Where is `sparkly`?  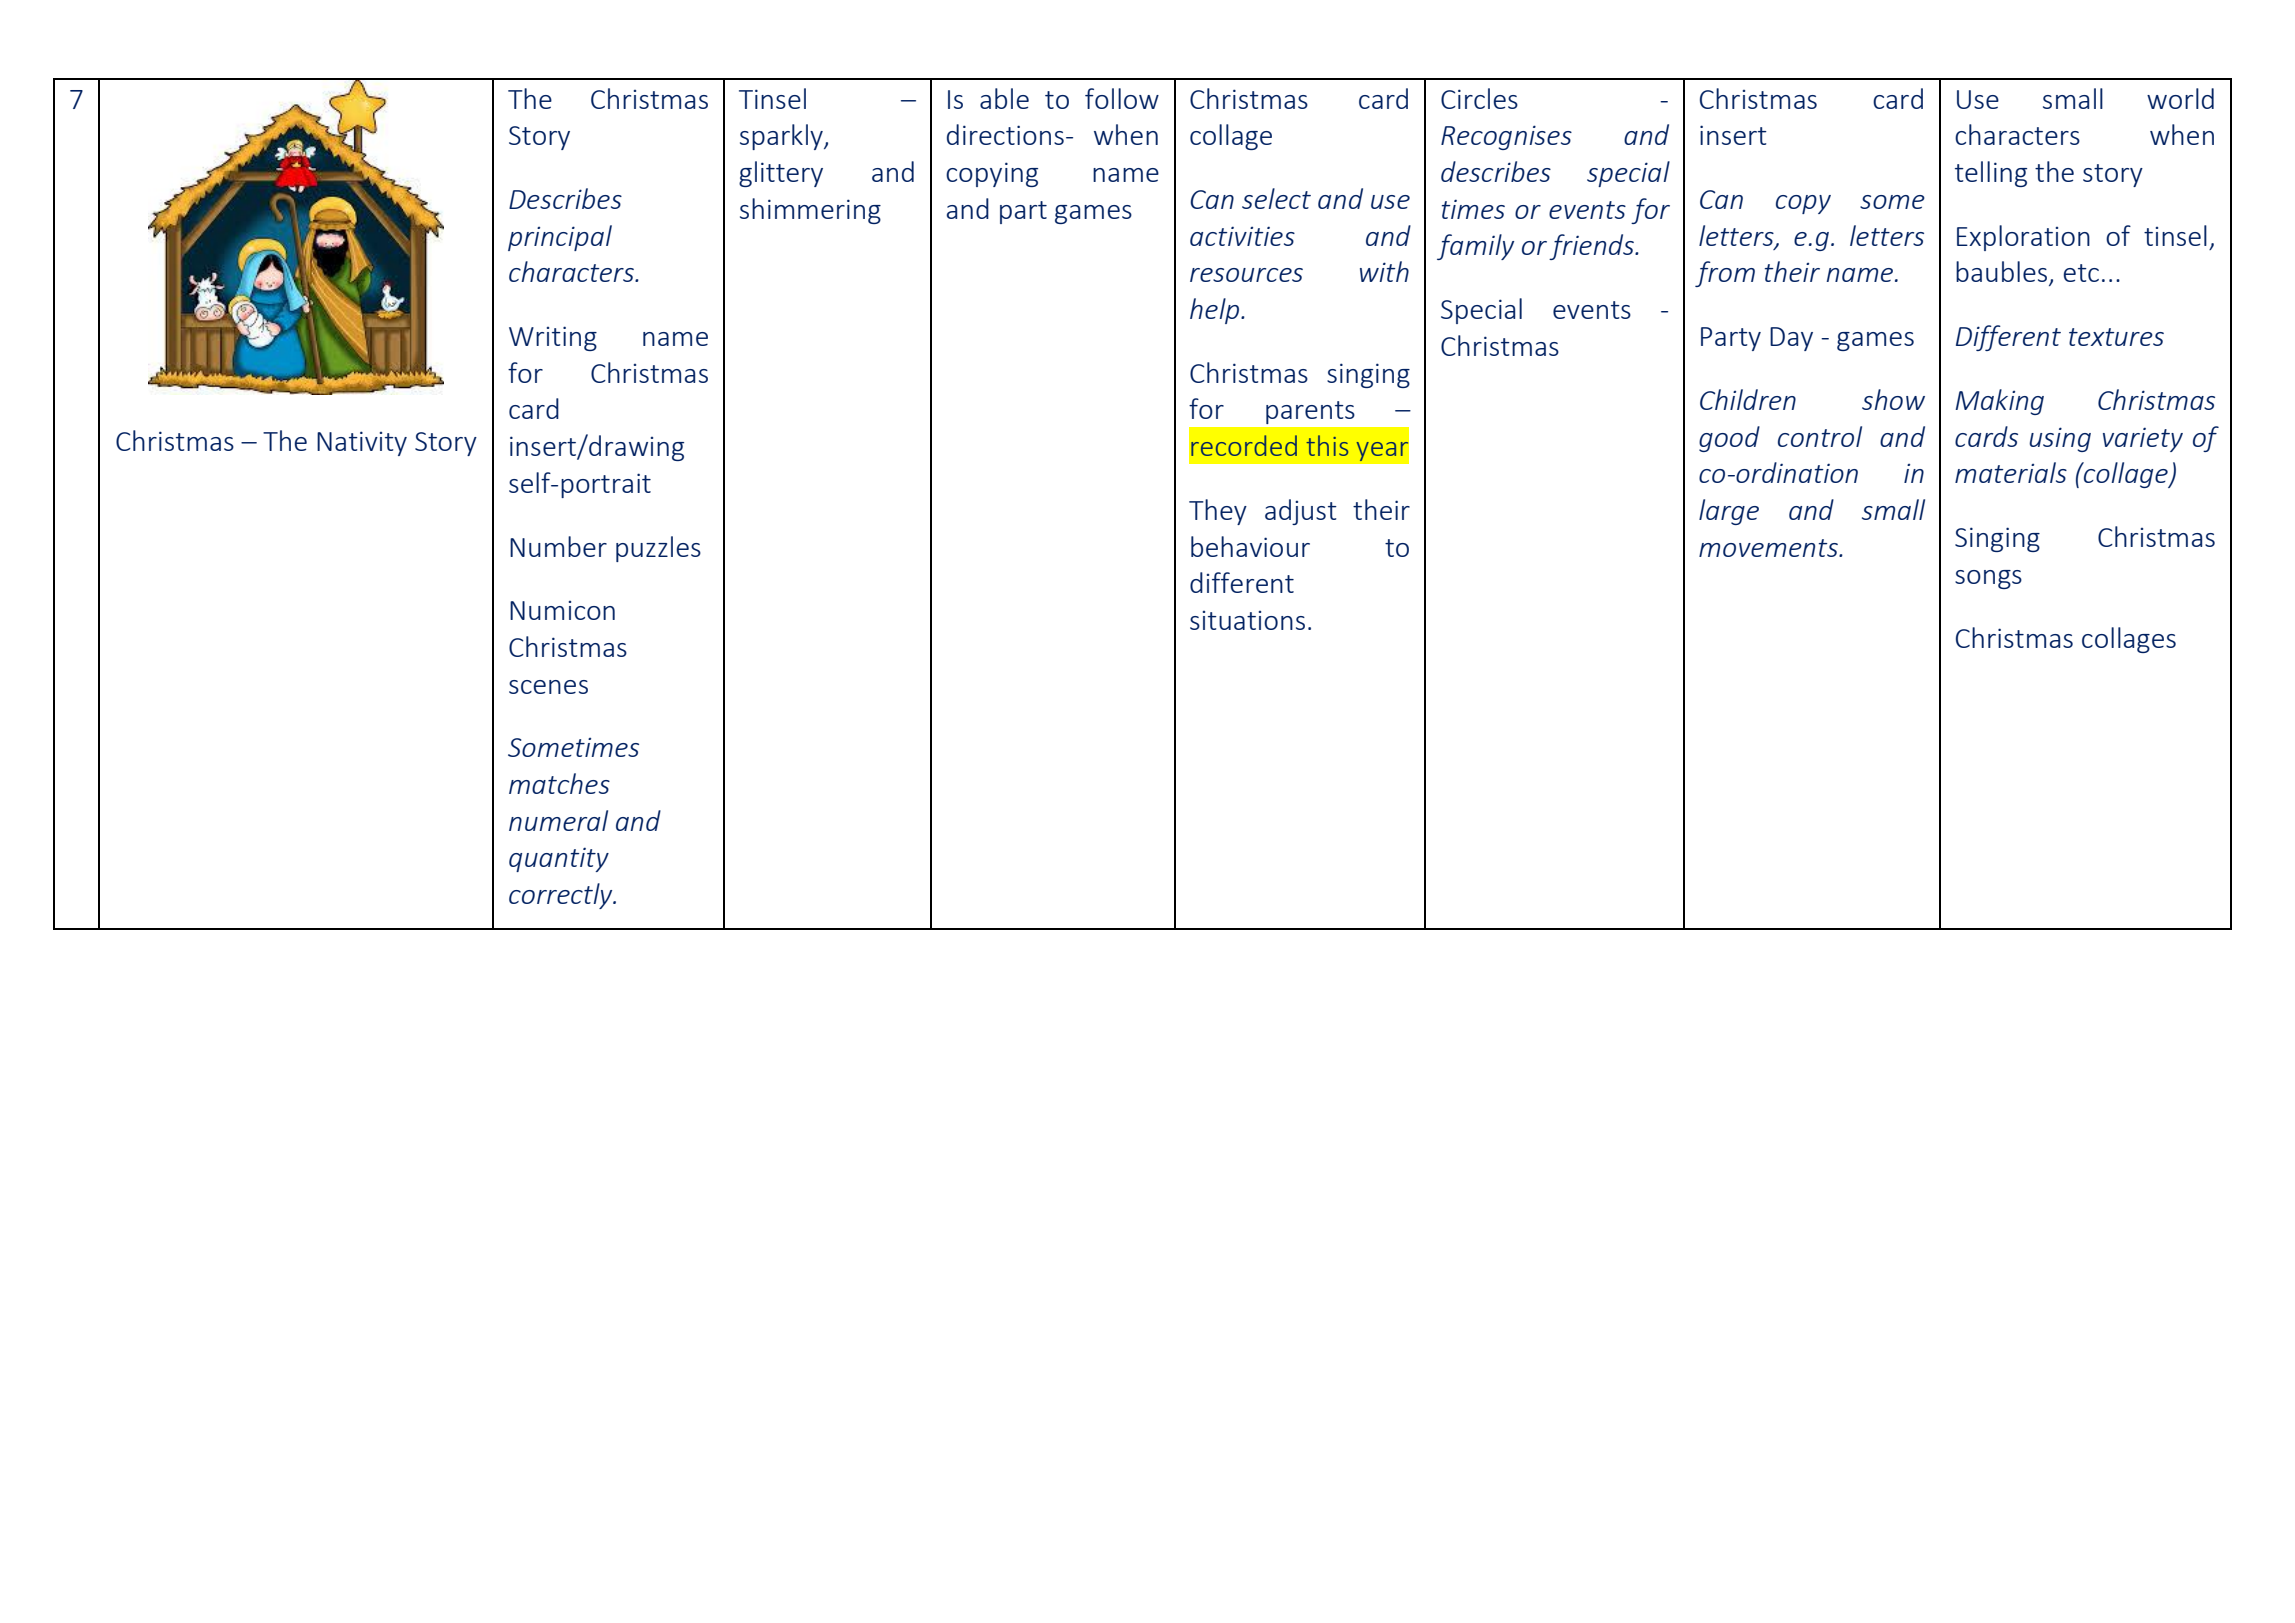 sparkly is located at coordinates (782, 137).
